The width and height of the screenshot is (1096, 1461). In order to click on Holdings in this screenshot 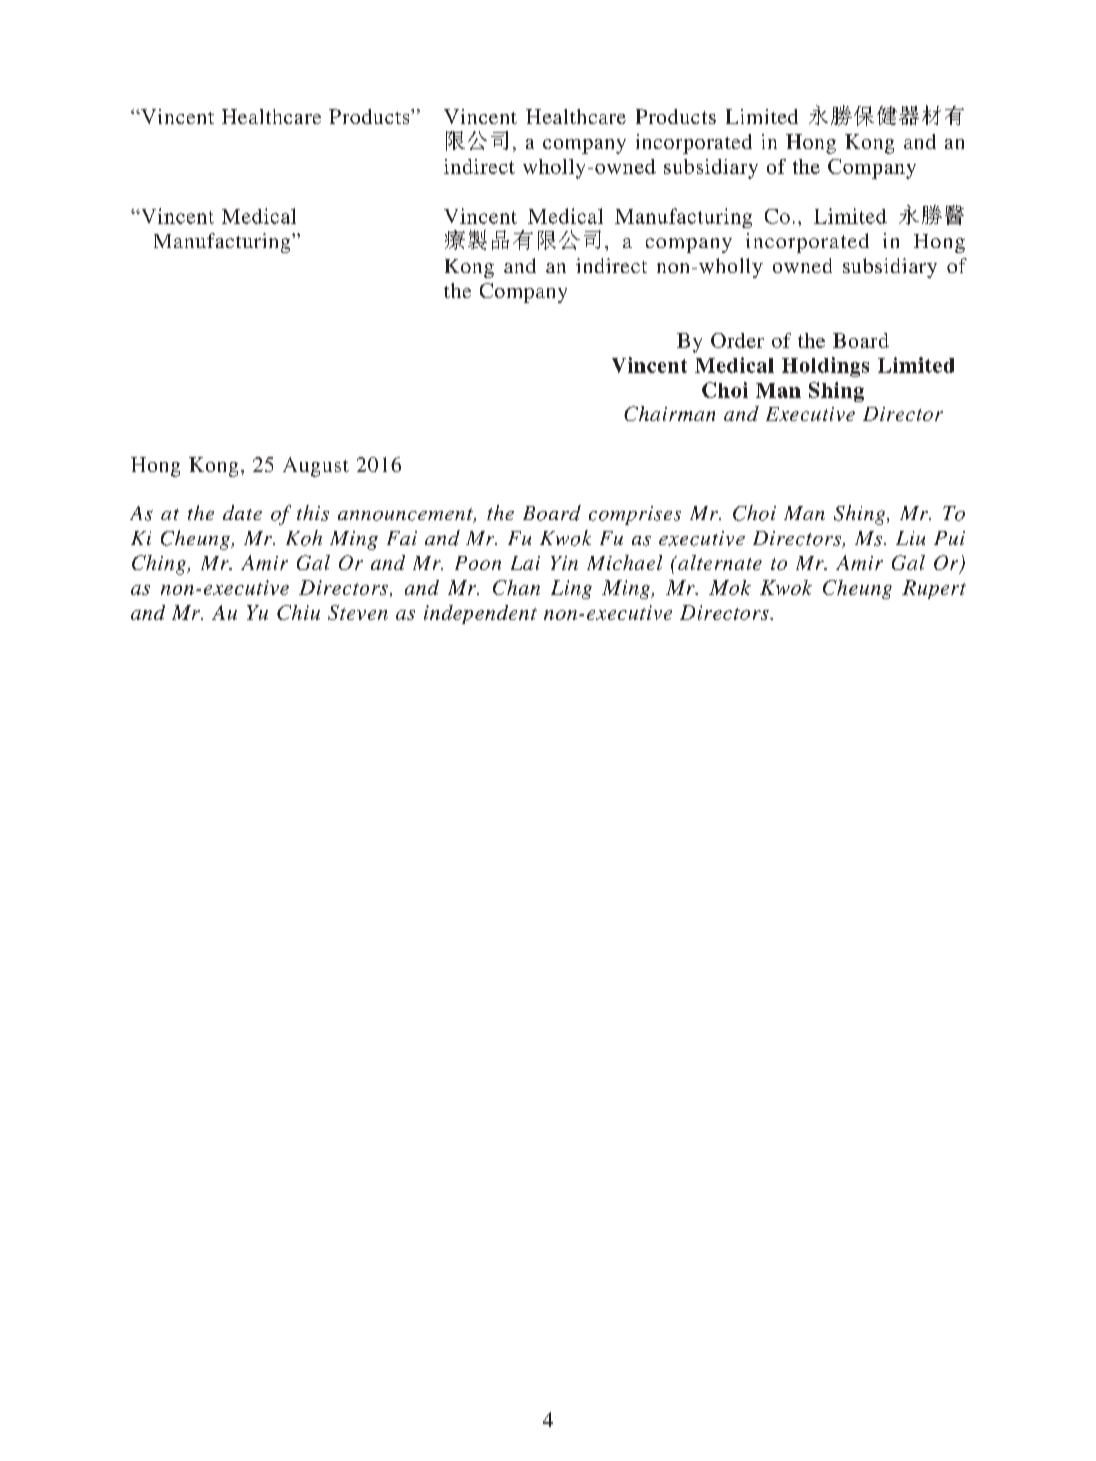, I will do `click(825, 367)`.
